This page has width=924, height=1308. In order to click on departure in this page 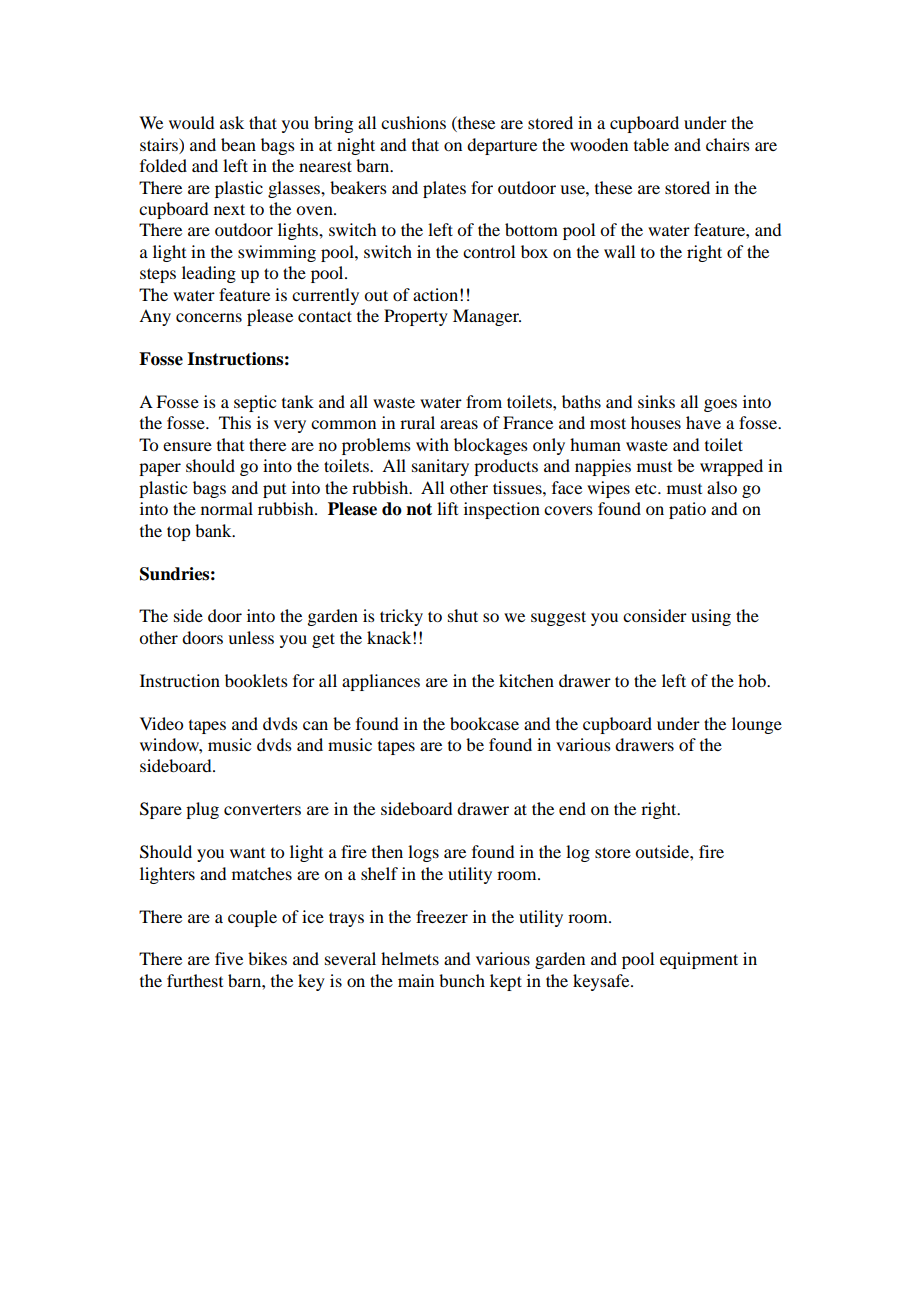, I will do `click(502, 146)`.
